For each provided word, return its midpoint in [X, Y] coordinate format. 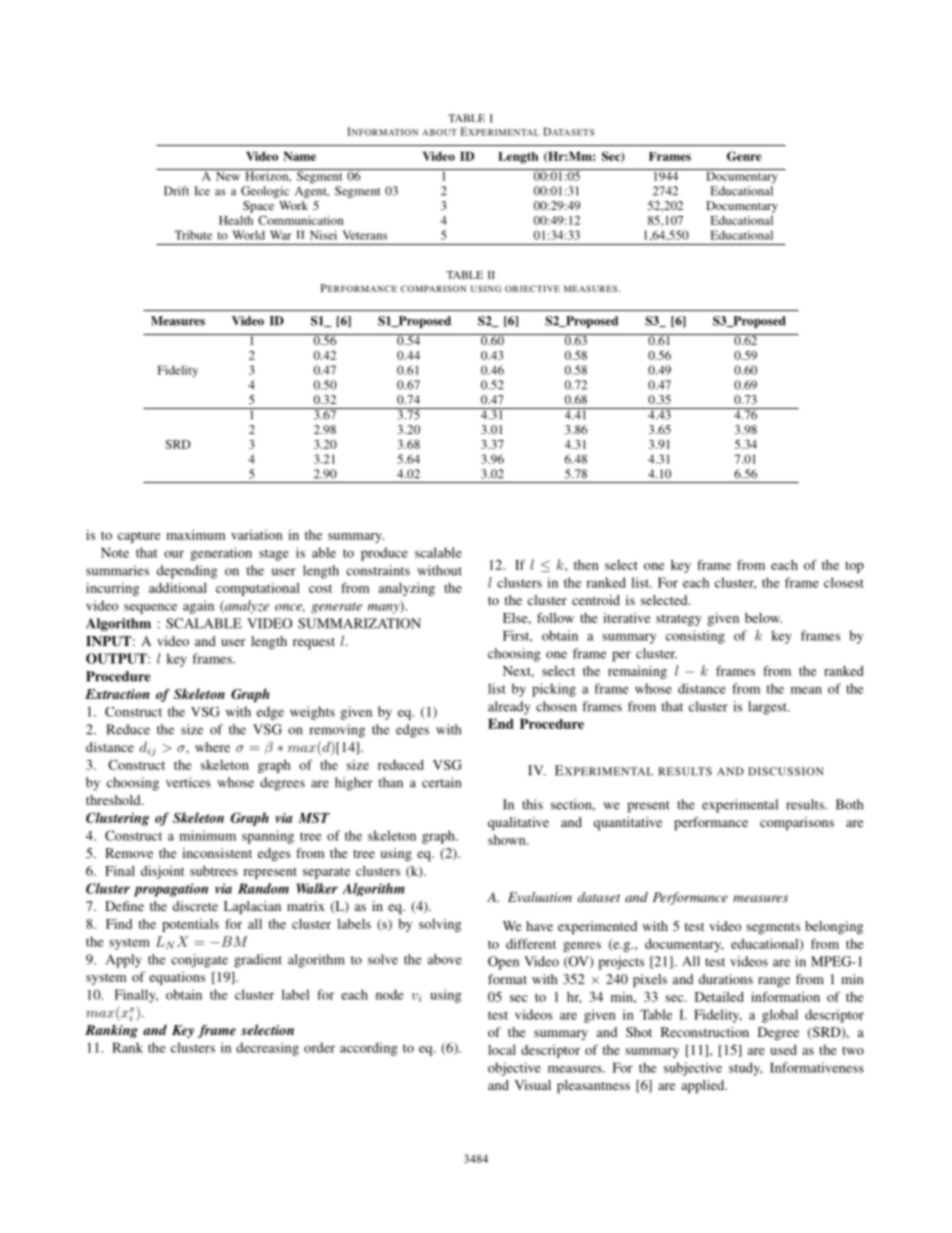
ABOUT [439, 132]
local [502, 1050]
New [228, 175]
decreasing [267, 1049]
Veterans [365, 235]
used [783, 1050]
